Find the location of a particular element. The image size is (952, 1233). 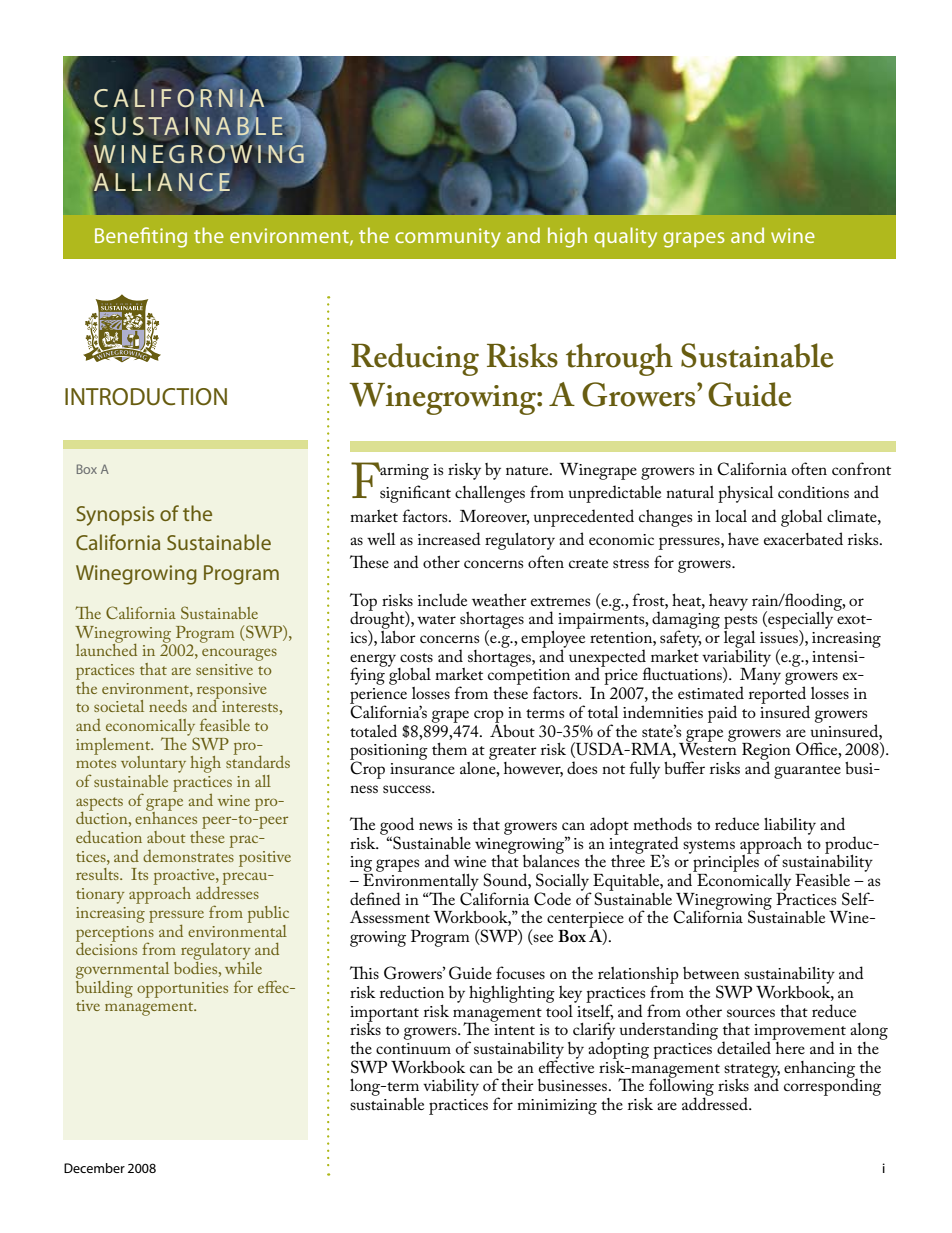

December is located at coordinates (94, 1168).
